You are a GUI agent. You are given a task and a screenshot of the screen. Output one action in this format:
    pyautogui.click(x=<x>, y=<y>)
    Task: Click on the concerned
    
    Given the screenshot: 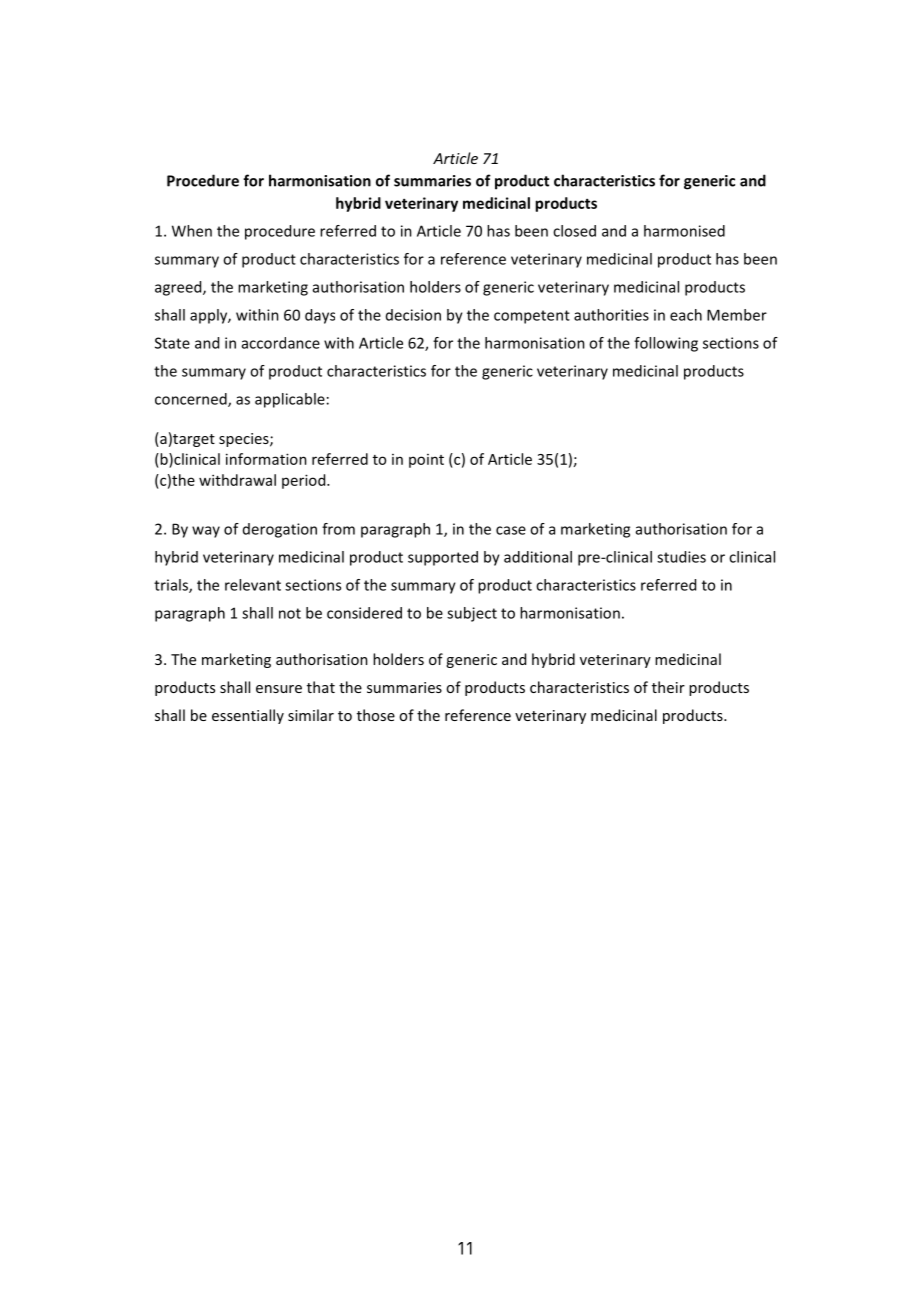 What is the action you would take?
    pyautogui.click(x=192, y=400)
